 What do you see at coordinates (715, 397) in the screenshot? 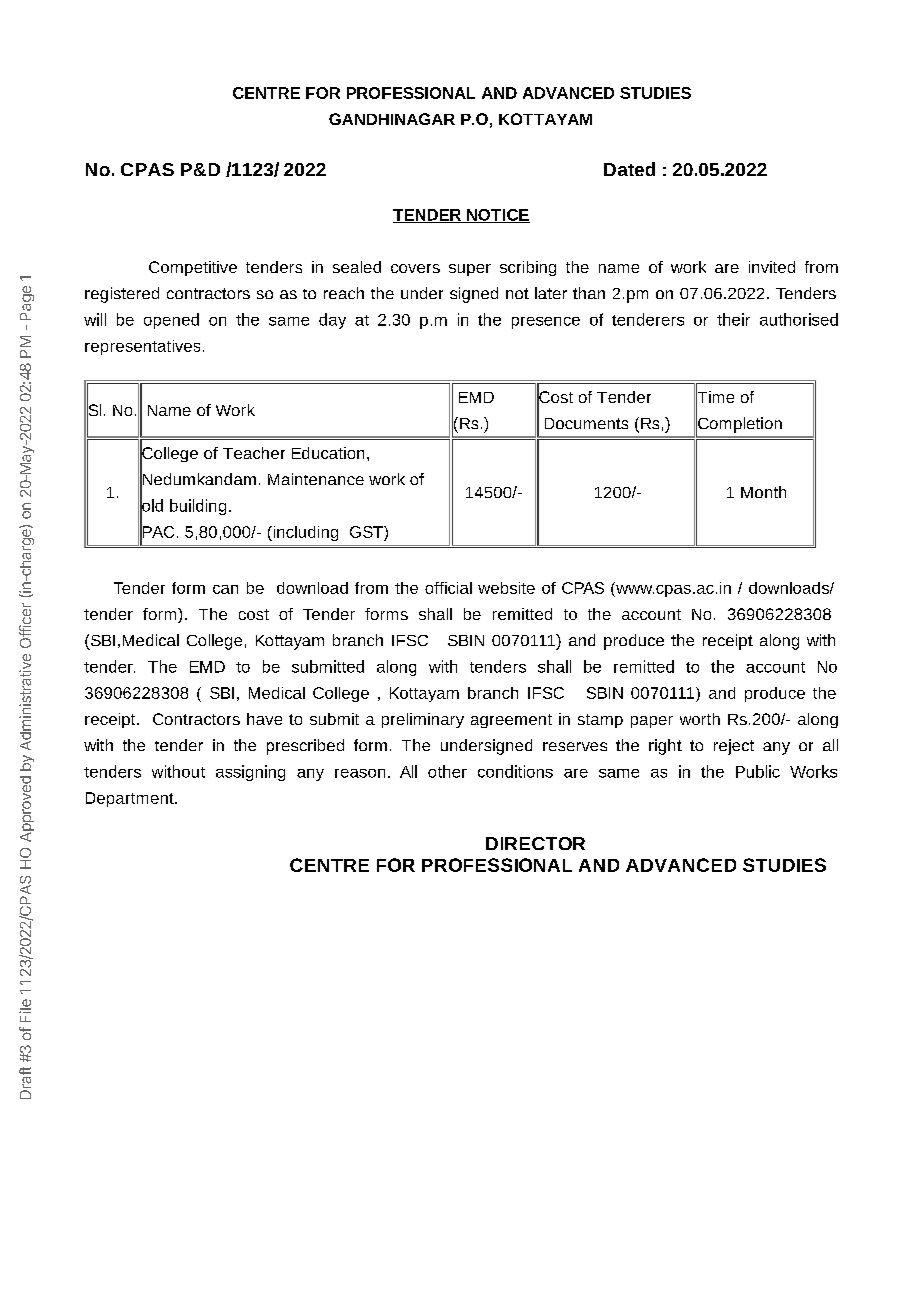
I see `Time` at bounding box center [715, 397].
